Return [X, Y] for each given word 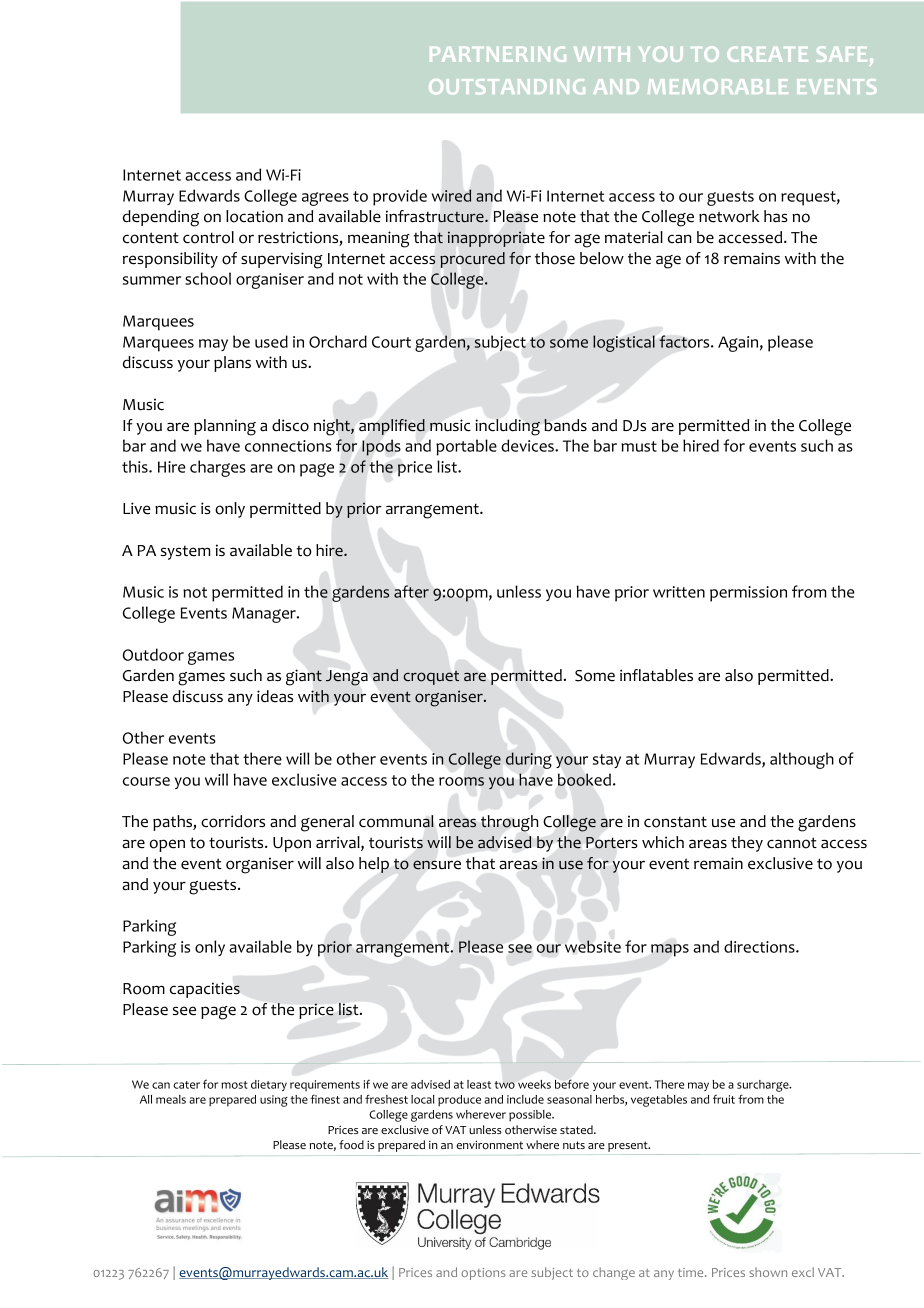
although [802, 760]
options [483, 1274]
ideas [275, 696]
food [351, 1145]
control [208, 237]
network [729, 216]
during [529, 760]
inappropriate [496, 239]
